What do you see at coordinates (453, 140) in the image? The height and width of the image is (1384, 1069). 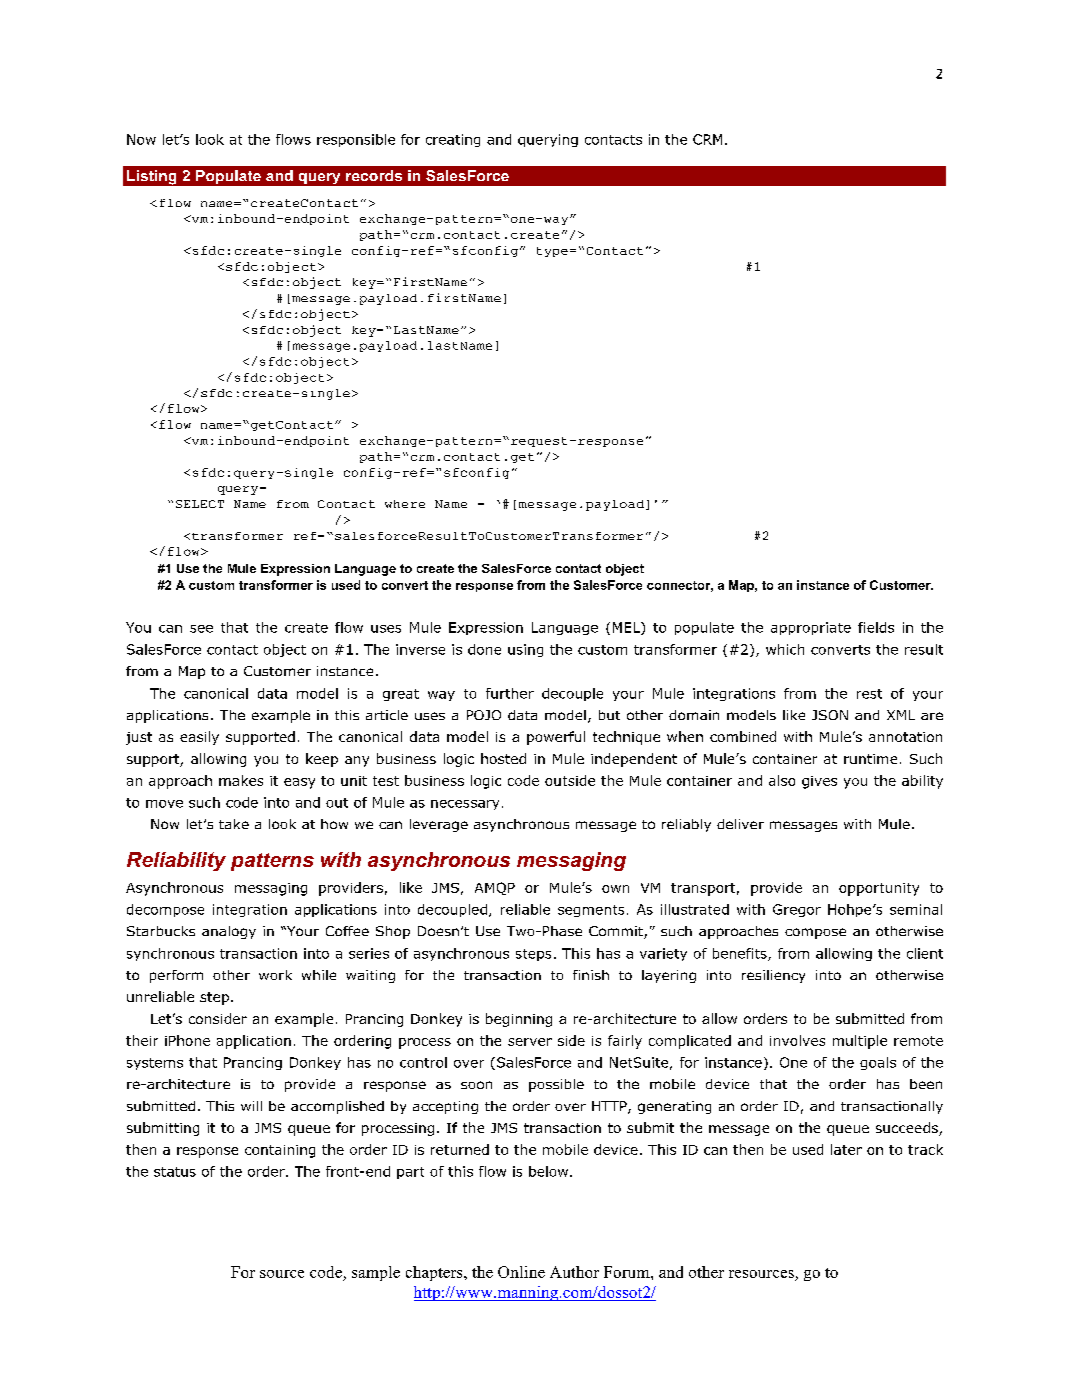 I see `creating` at bounding box center [453, 140].
